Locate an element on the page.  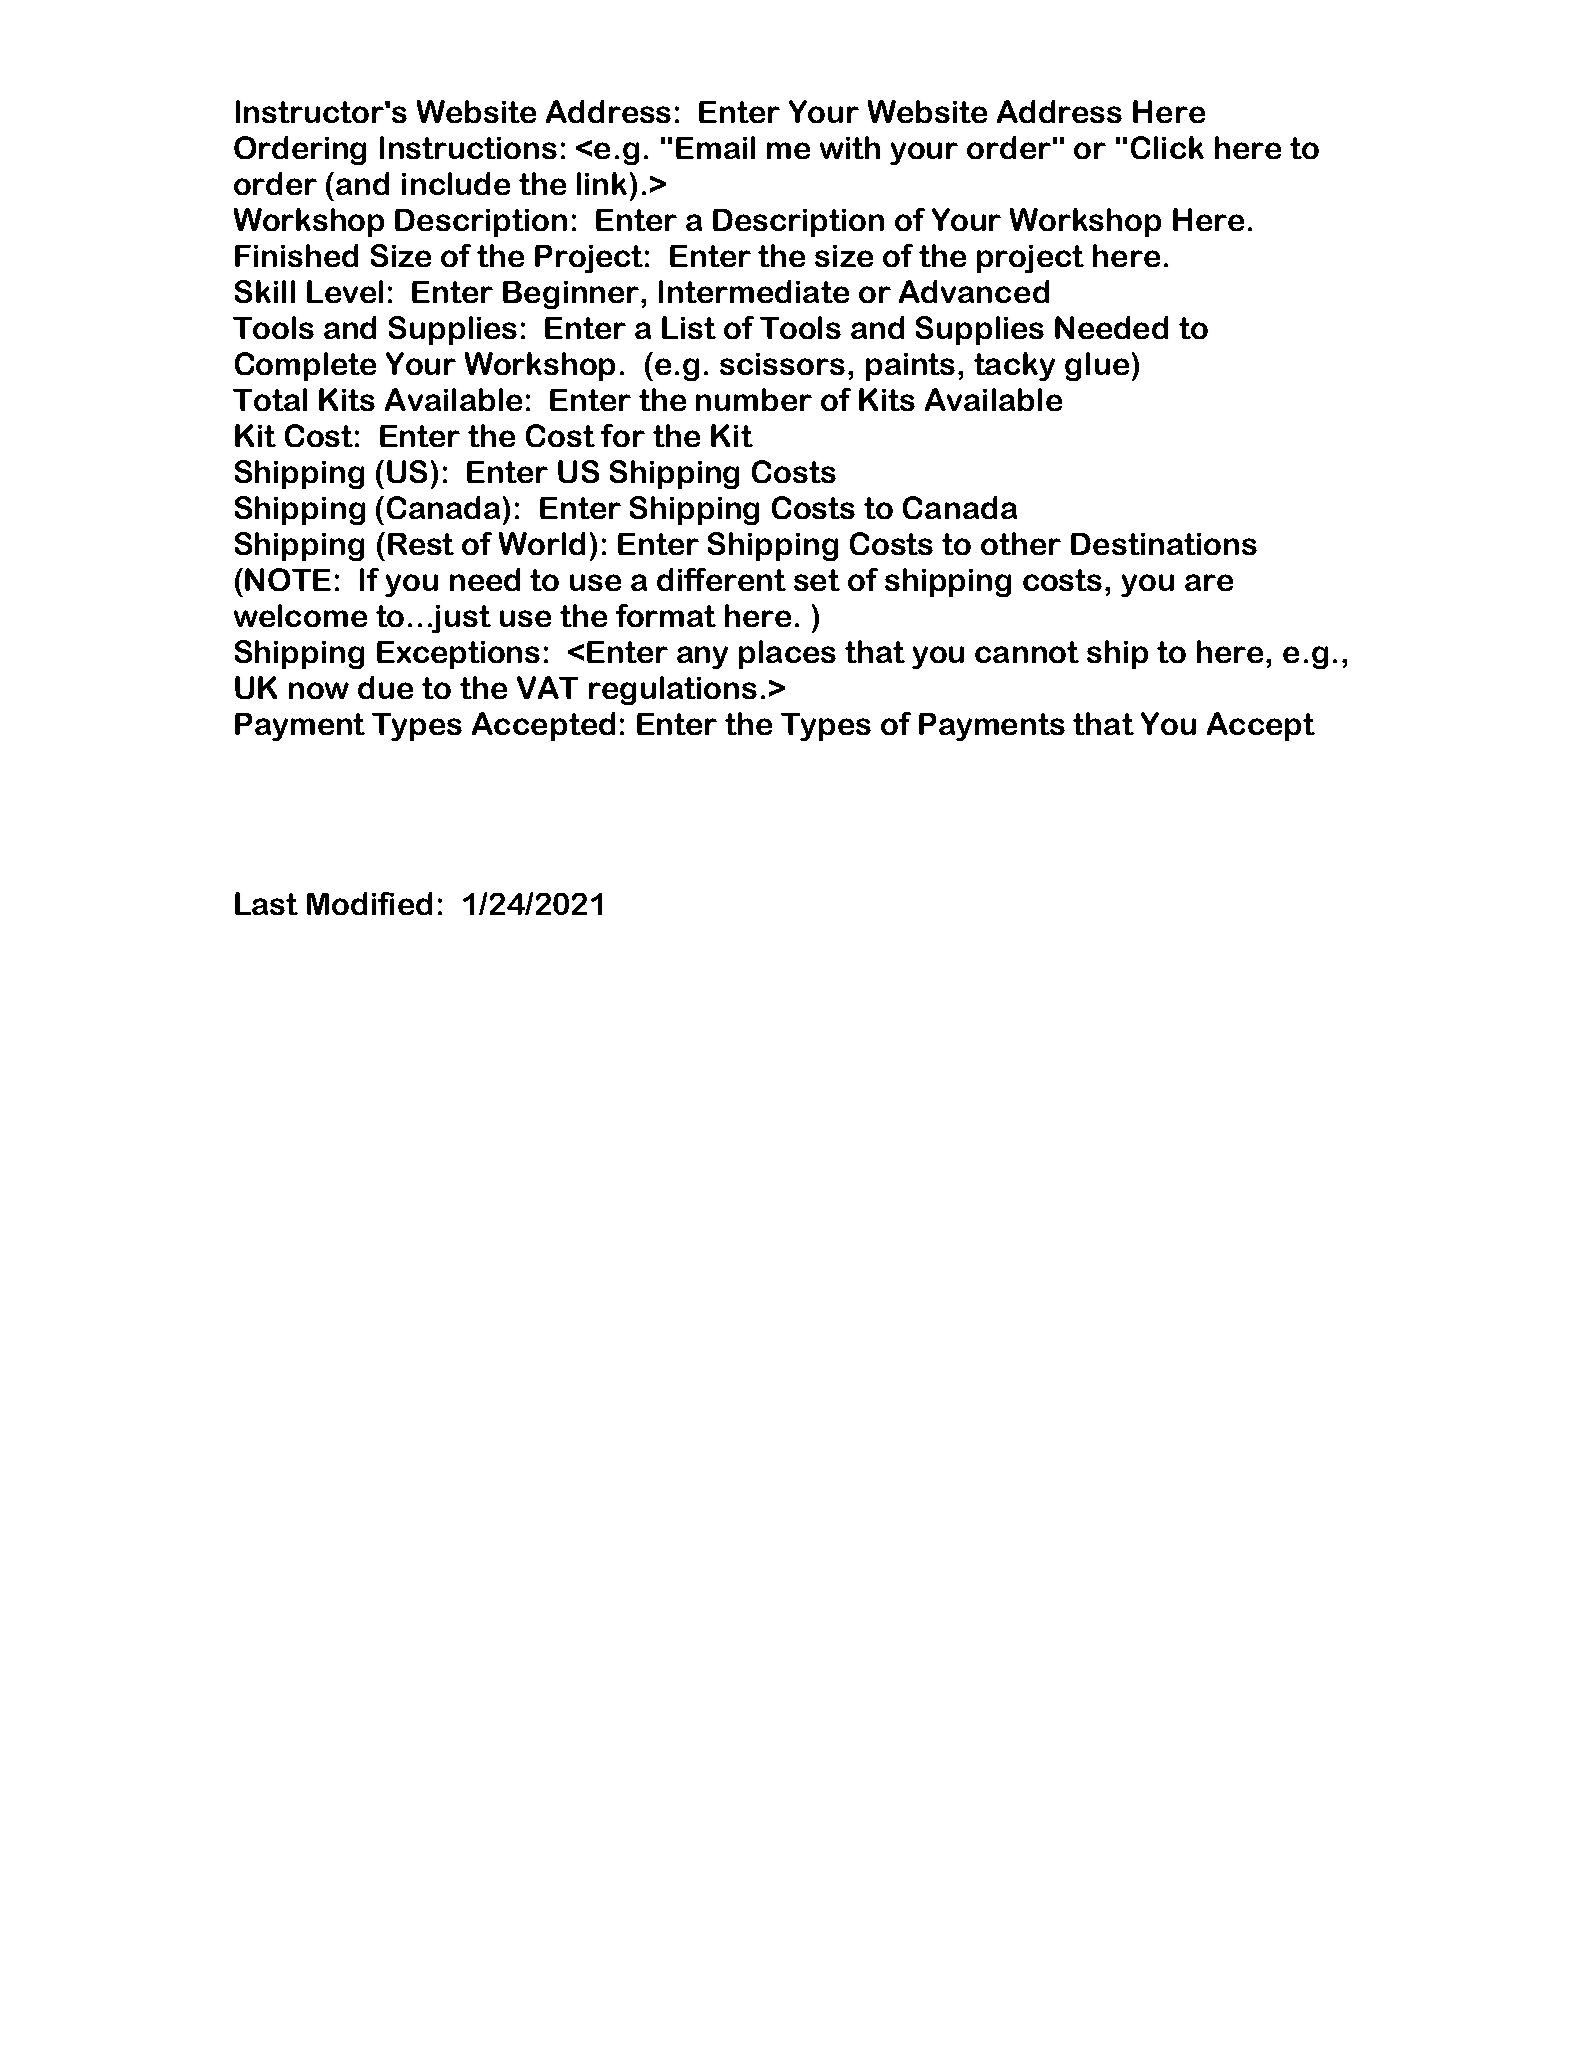
glue is located at coordinates (1097, 366).
